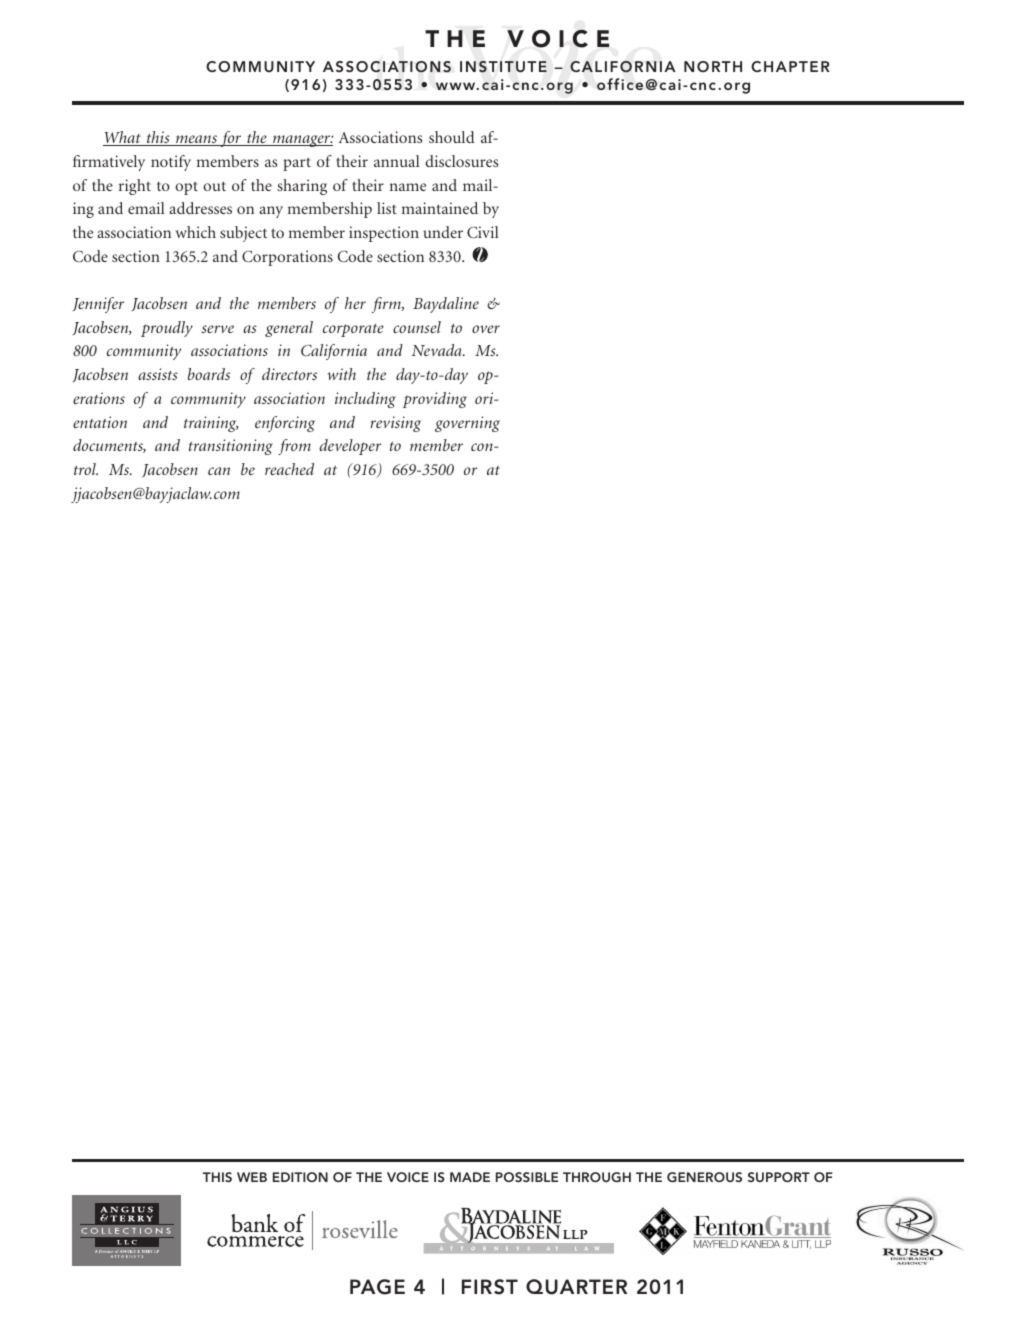 Image resolution: width=1036 pixels, height=1340 pixels. What do you see at coordinates (395, 424) in the screenshot?
I see `revising` at bounding box center [395, 424].
